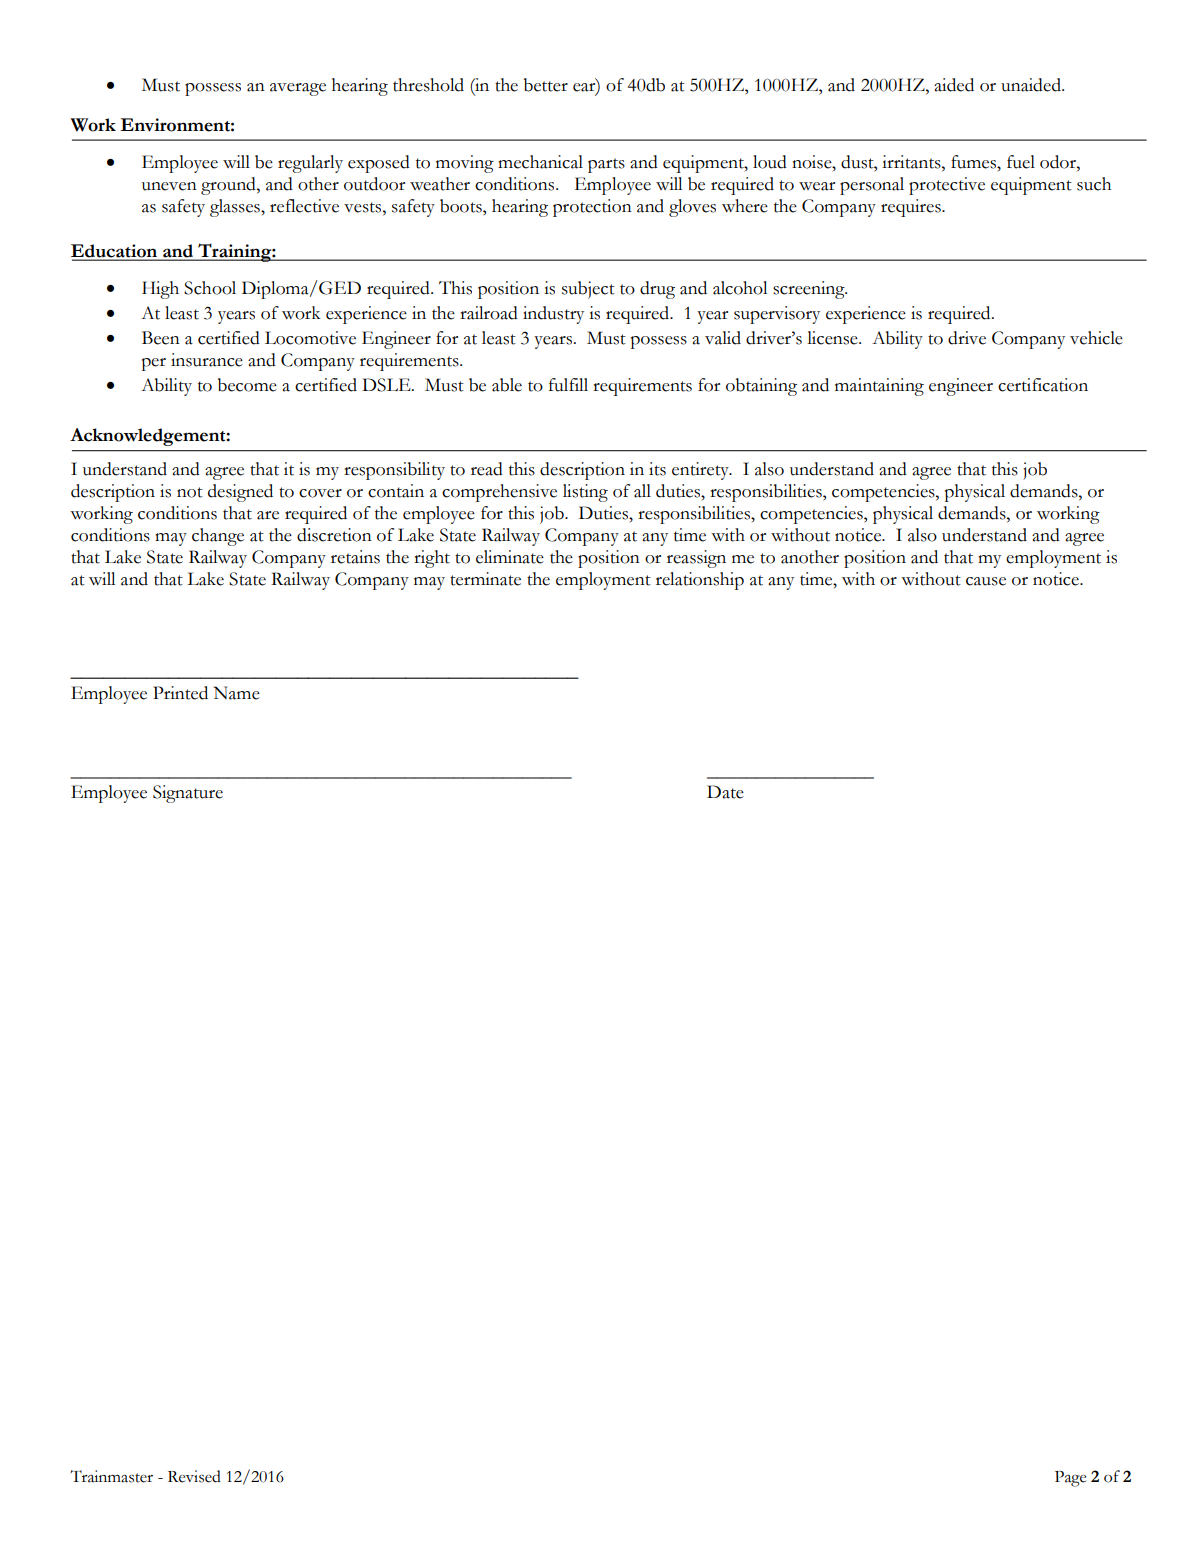 This screenshot has height=1556, width=1202. What do you see at coordinates (1070, 1479) in the screenshot?
I see `Page` at bounding box center [1070, 1479].
